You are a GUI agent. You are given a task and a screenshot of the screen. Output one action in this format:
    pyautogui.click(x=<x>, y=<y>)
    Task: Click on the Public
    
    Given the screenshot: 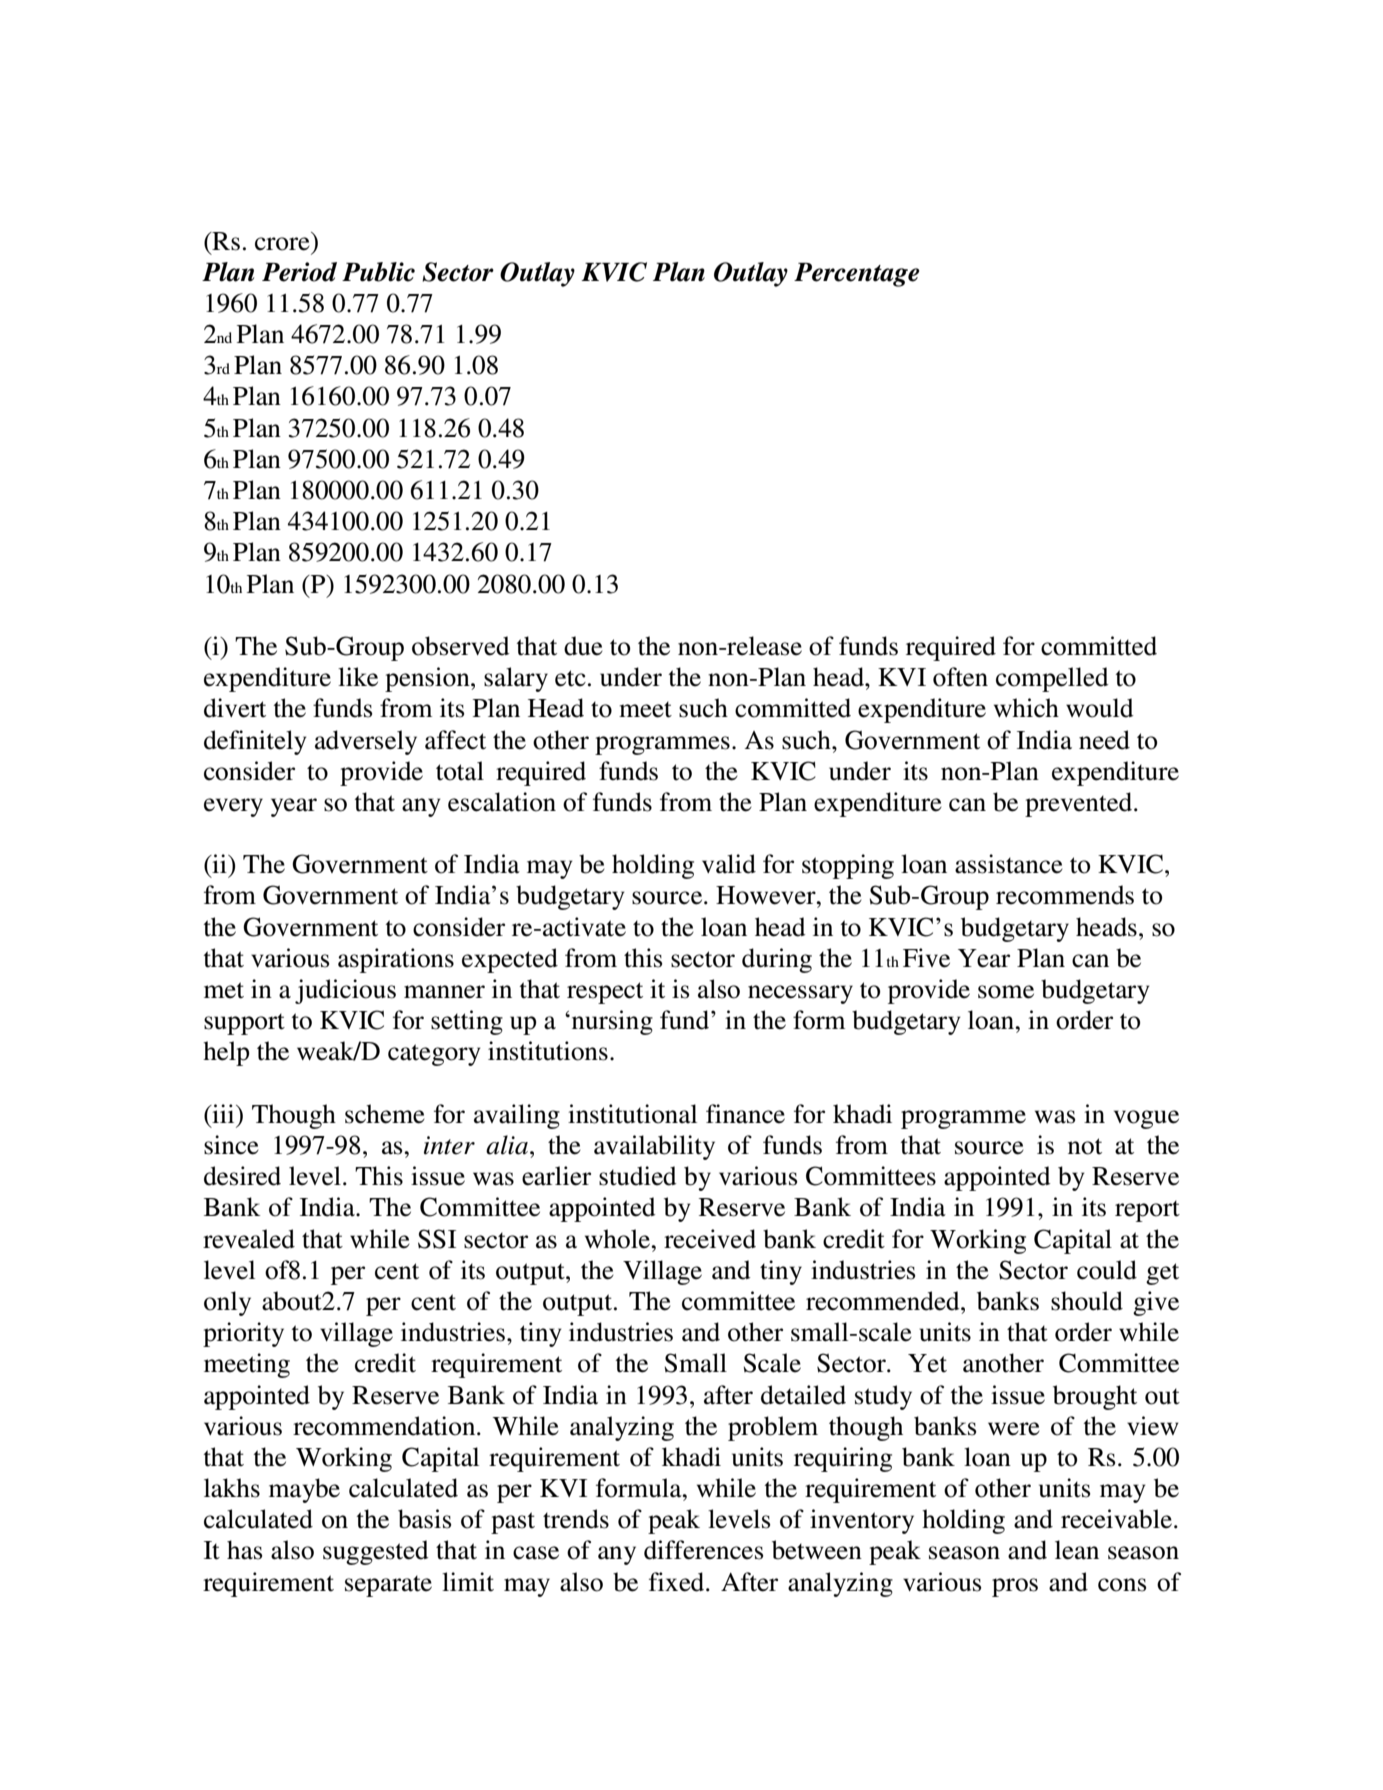 What is the action you would take?
    pyautogui.click(x=378, y=272)
